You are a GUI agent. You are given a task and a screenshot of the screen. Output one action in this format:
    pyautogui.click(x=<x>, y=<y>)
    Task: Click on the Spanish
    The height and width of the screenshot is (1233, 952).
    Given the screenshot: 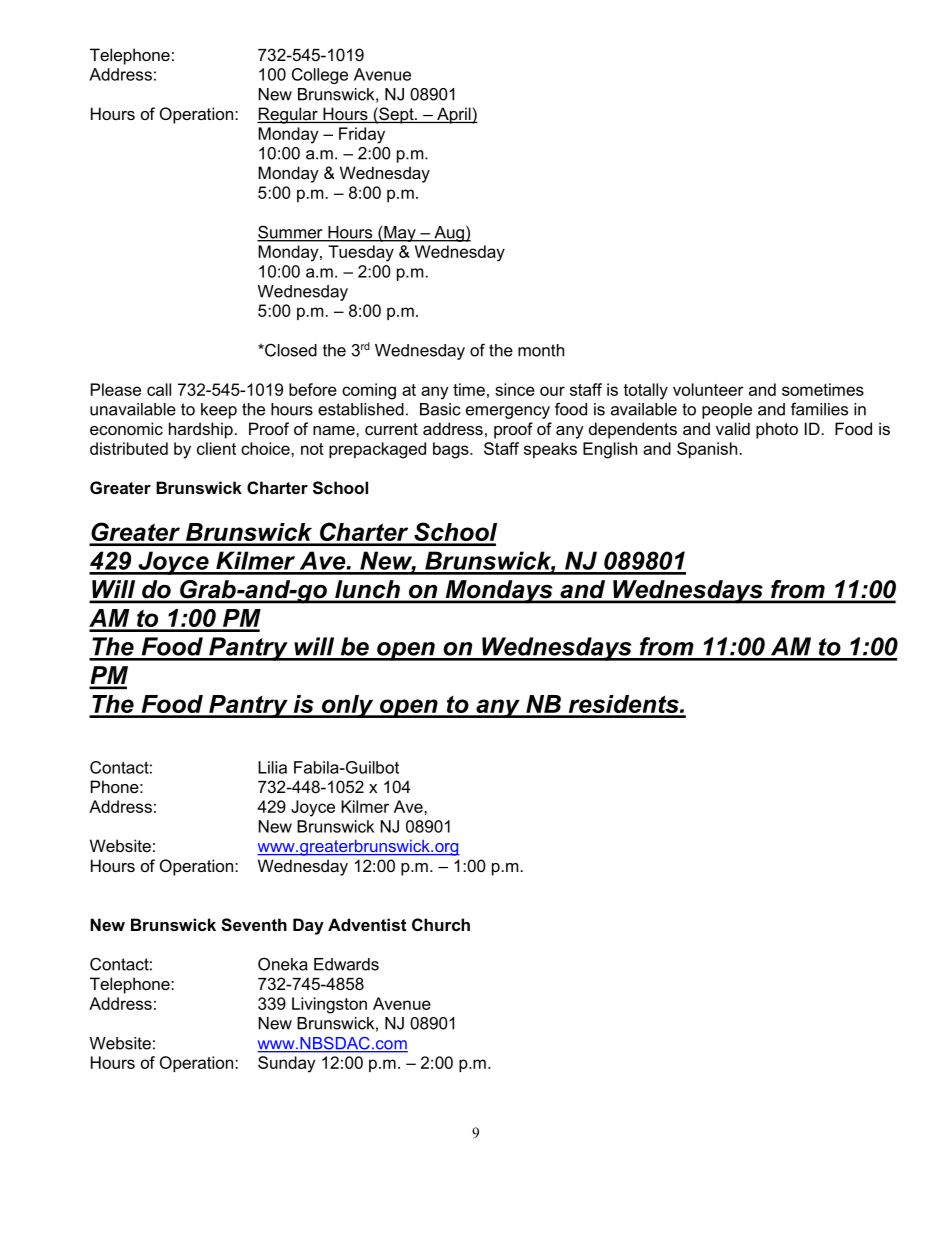 What is the action you would take?
    pyautogui.click(x=707, y=450)
